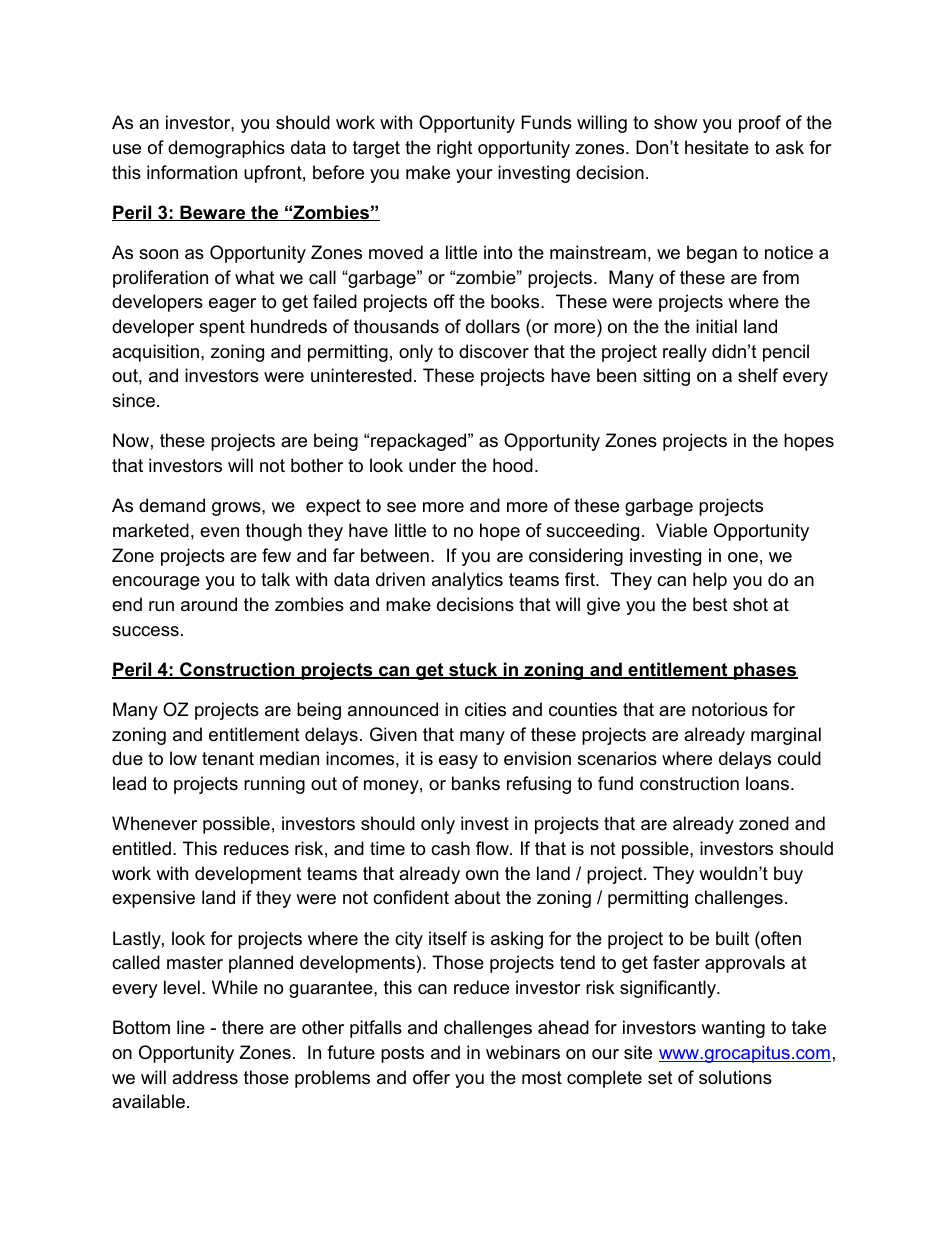  I want to click on offer, so click(431, 1077).
